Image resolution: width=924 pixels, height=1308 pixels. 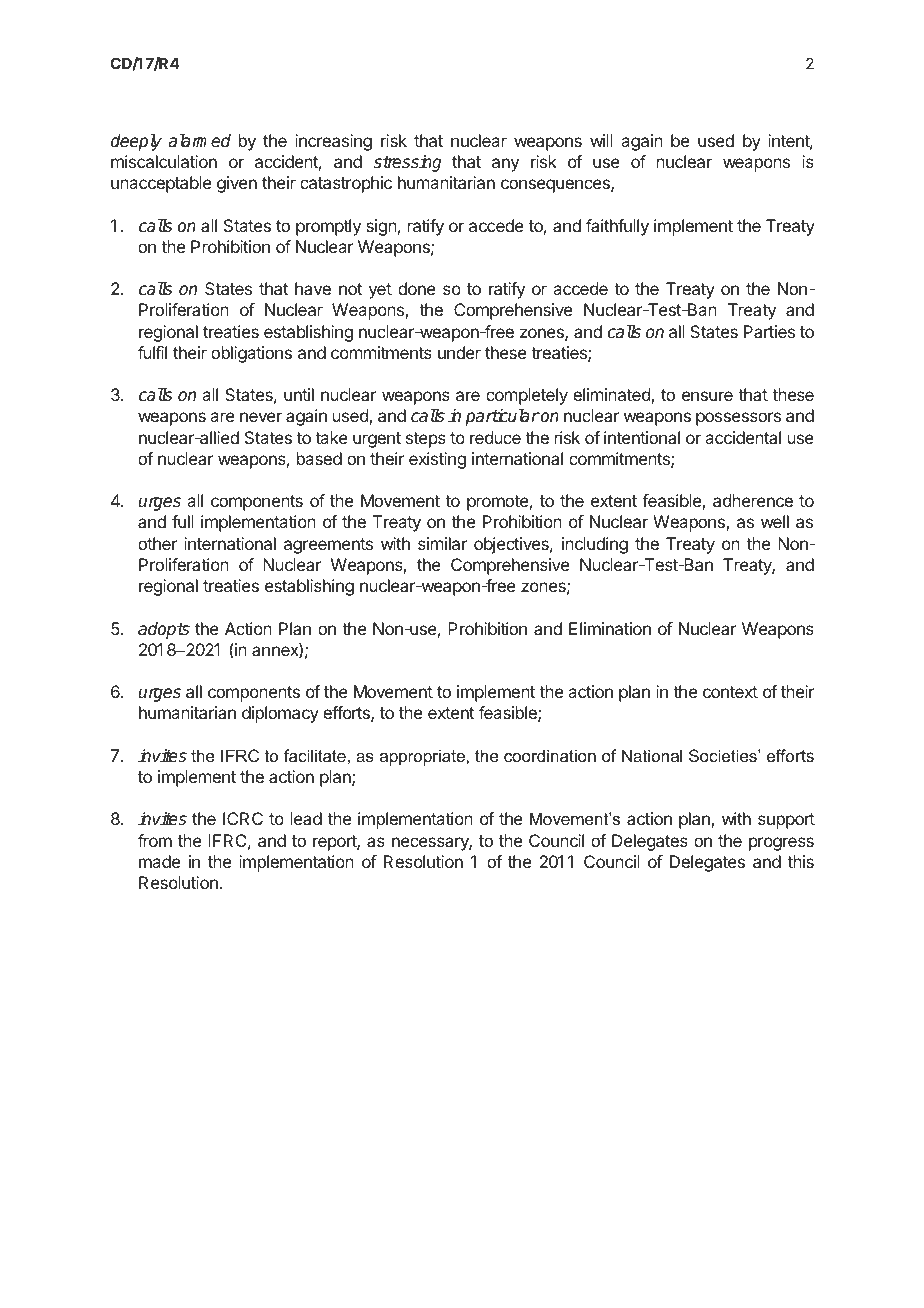 I want to click on adopts, so click(x=164, y=630).
